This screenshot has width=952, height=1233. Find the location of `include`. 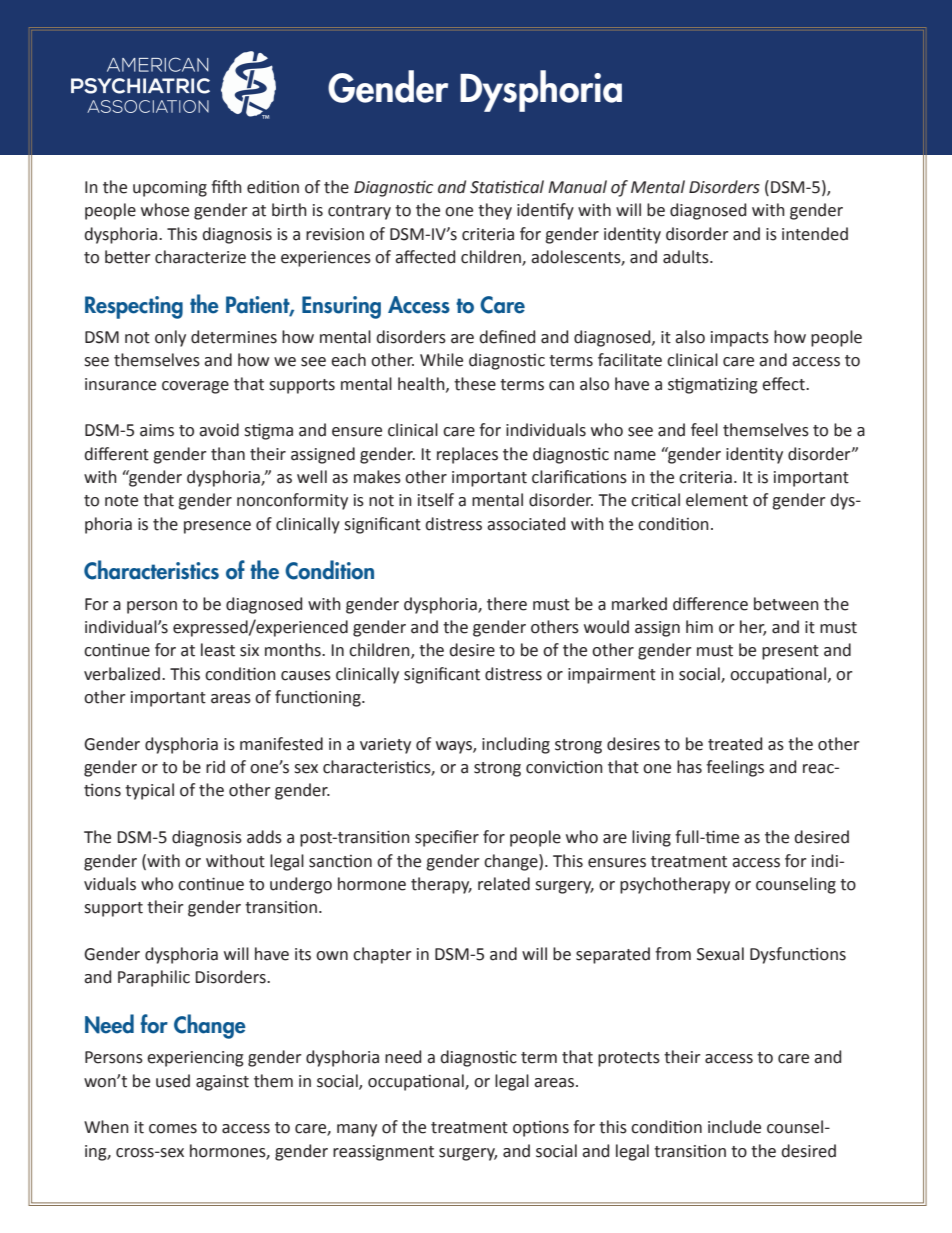

include is located at coordinates (734, 1127).
